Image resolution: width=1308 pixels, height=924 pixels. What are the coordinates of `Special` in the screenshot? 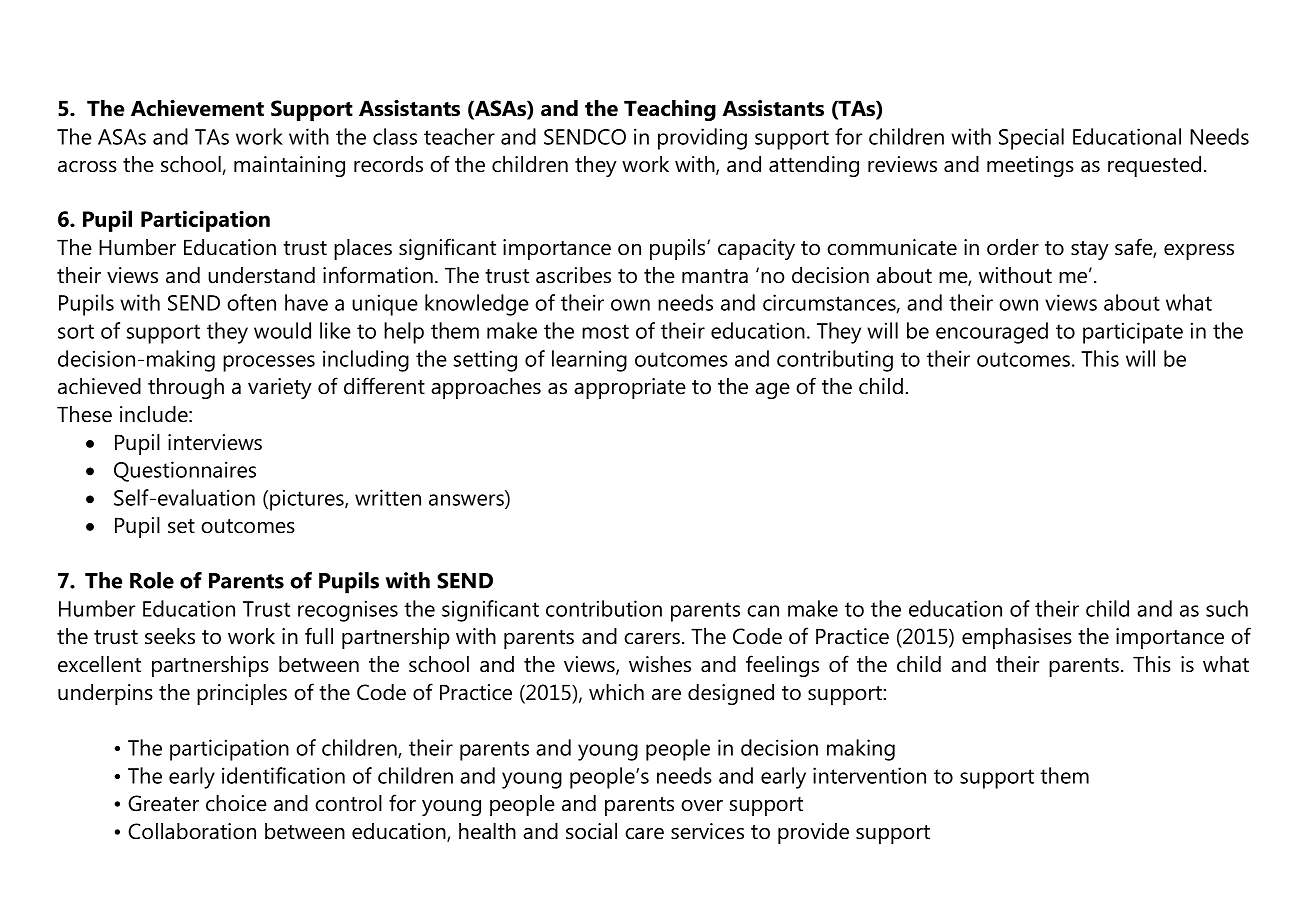 It's located at (1031, 139).
